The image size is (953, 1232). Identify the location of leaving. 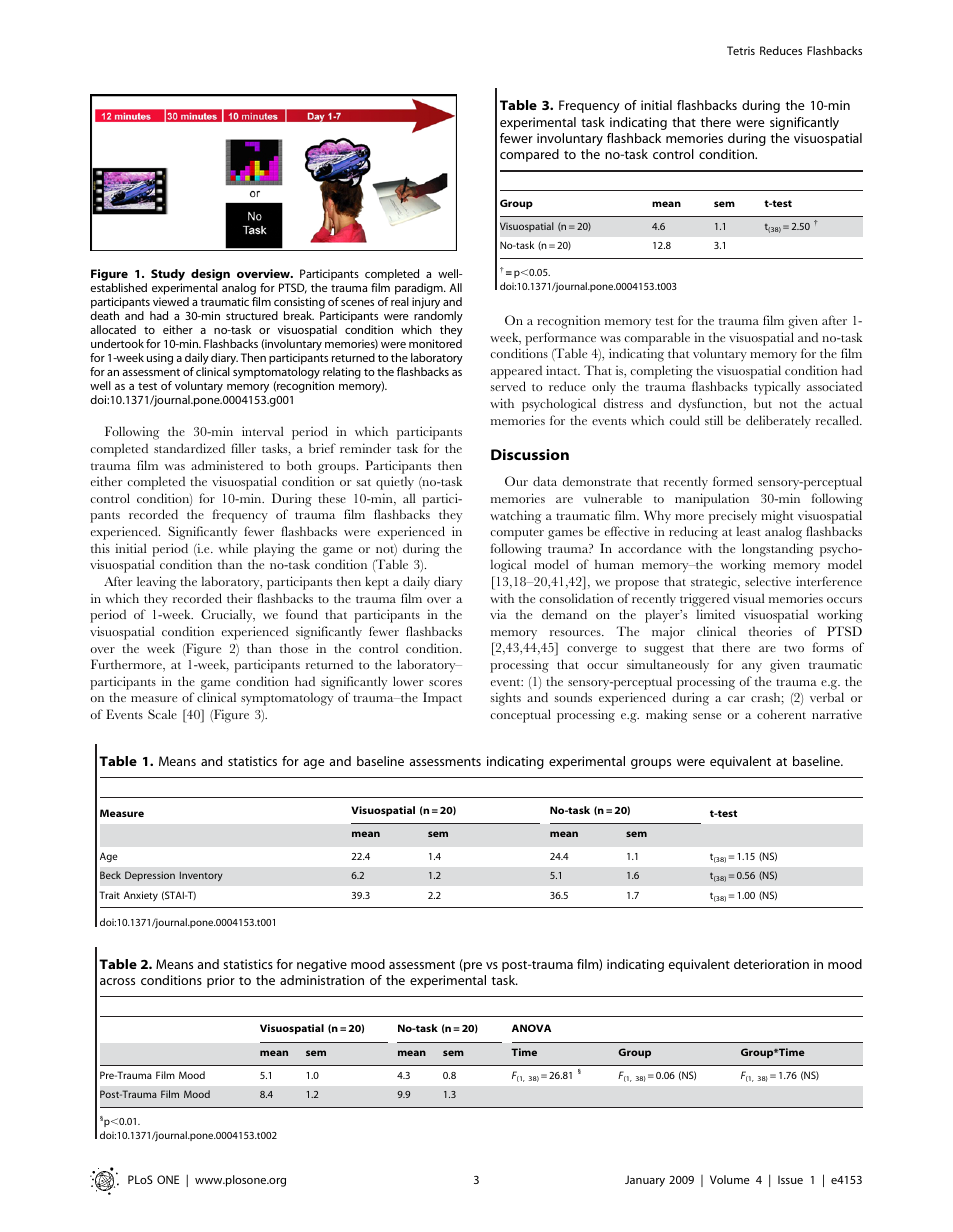
(156, 583).
